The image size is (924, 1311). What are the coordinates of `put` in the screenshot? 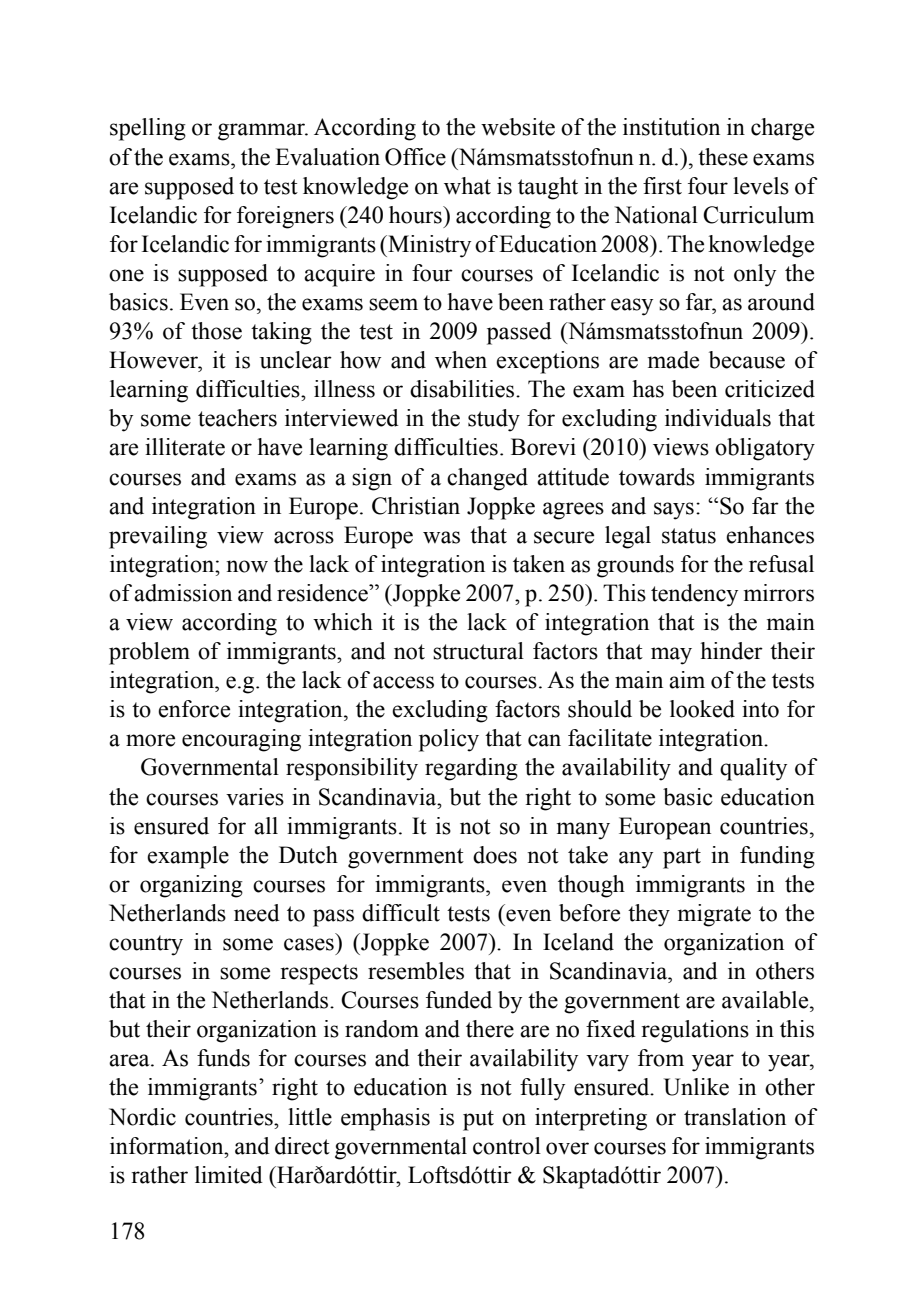 It's located at (478, 1120).
